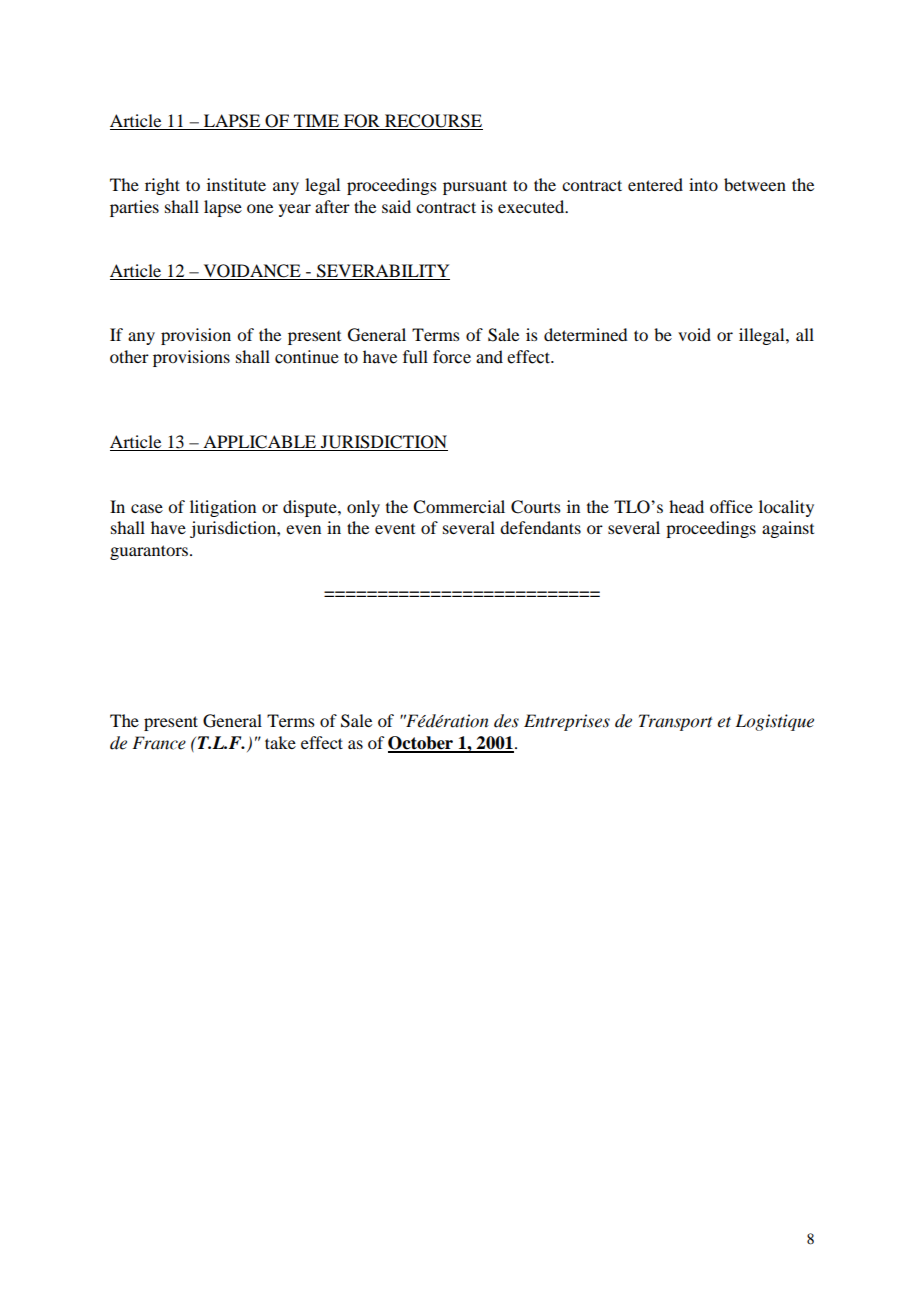  I want to click on APPLICABLE, so click(260, 443).
